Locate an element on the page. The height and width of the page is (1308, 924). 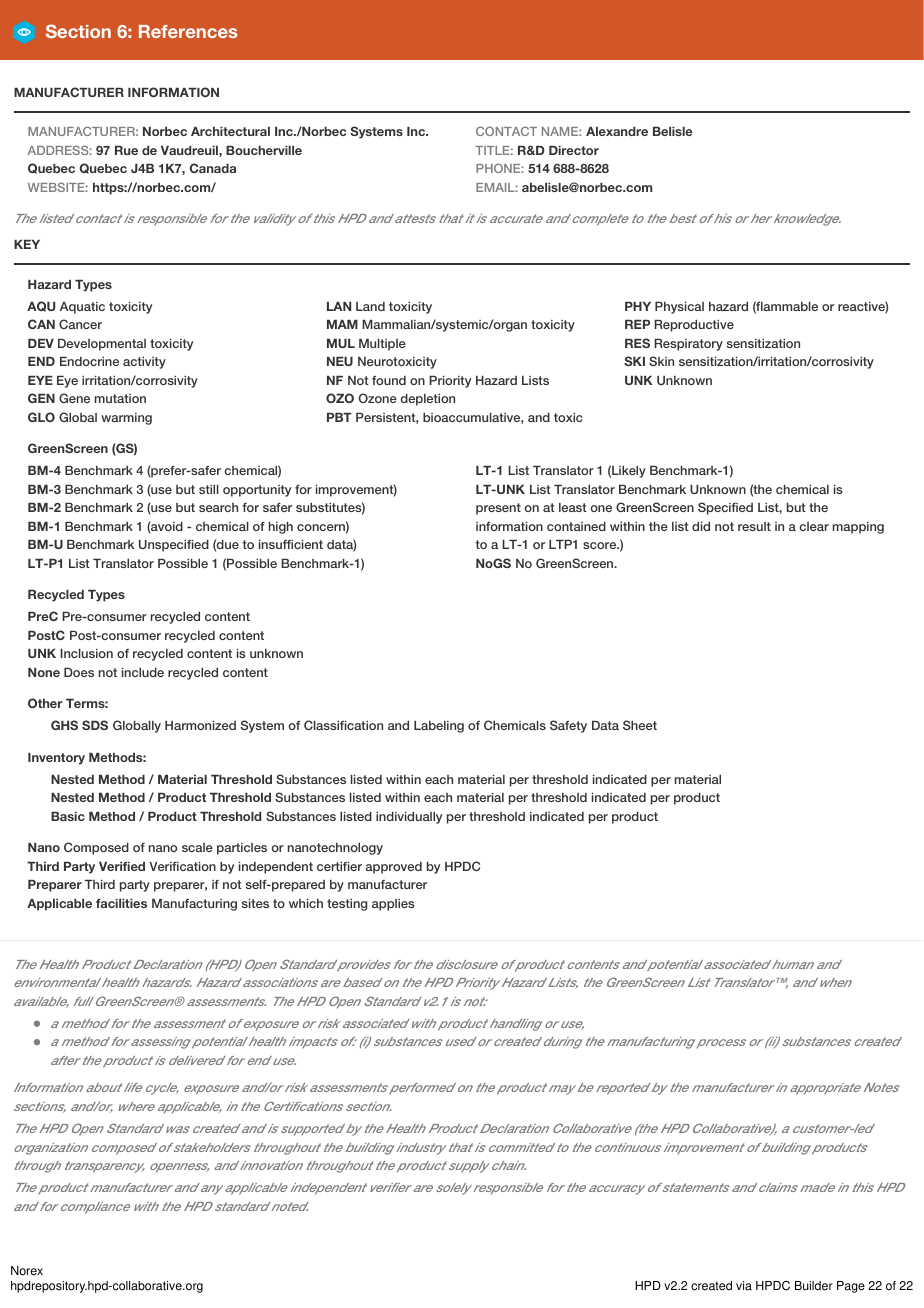
References is located at coordinates (188, 31).
